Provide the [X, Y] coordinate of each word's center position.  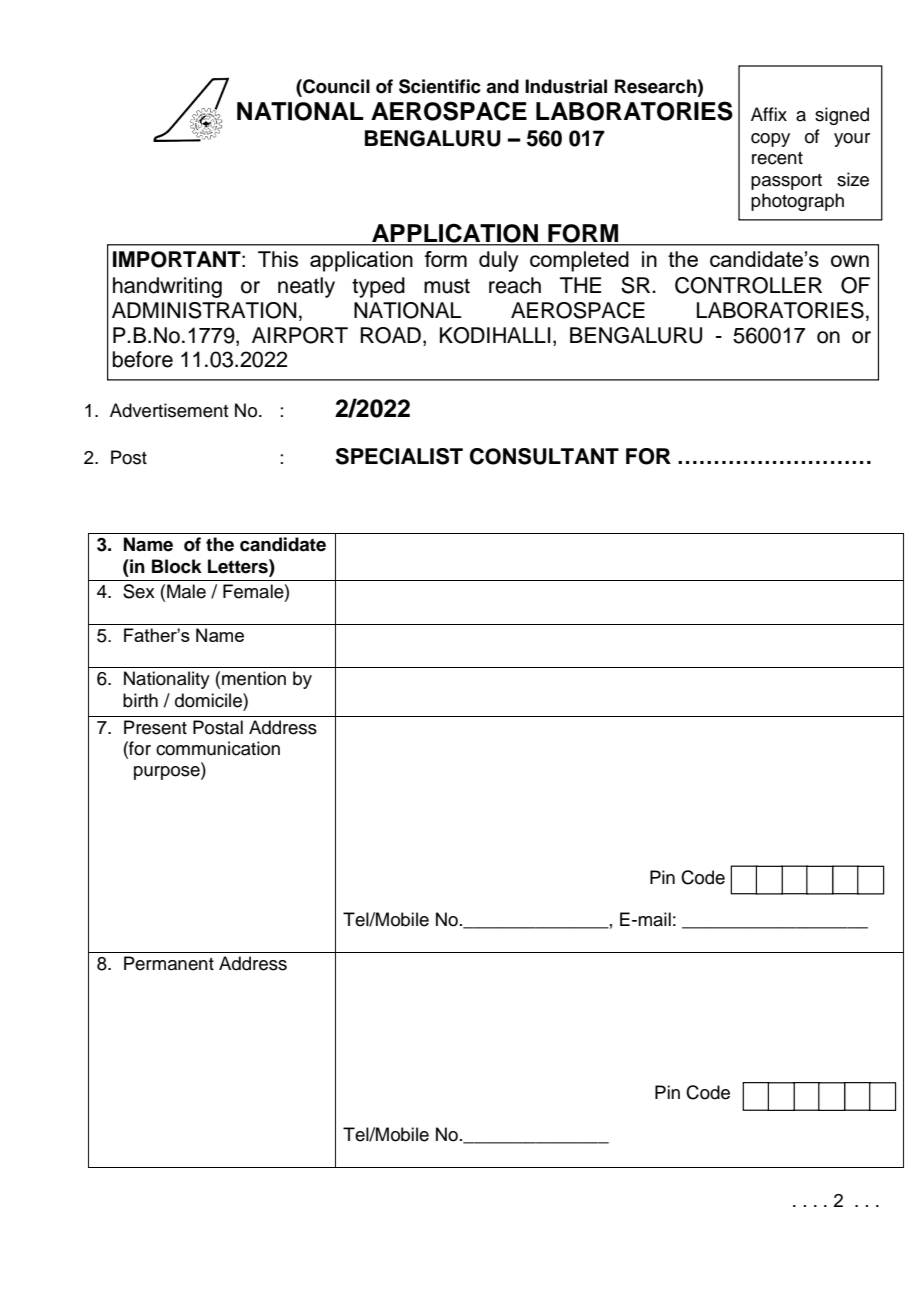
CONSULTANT [544, 456]
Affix [769, 114]
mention [254, 678]
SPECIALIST [399, 456]
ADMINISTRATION [204, 310]
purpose [168, 773]
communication [218, 748]
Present [155, 727]
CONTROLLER [748, 285]
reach [515, 285]
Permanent [169, 963]
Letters [239, 566]
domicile [209, 700]
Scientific [440, 86]
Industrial [566, 86]
